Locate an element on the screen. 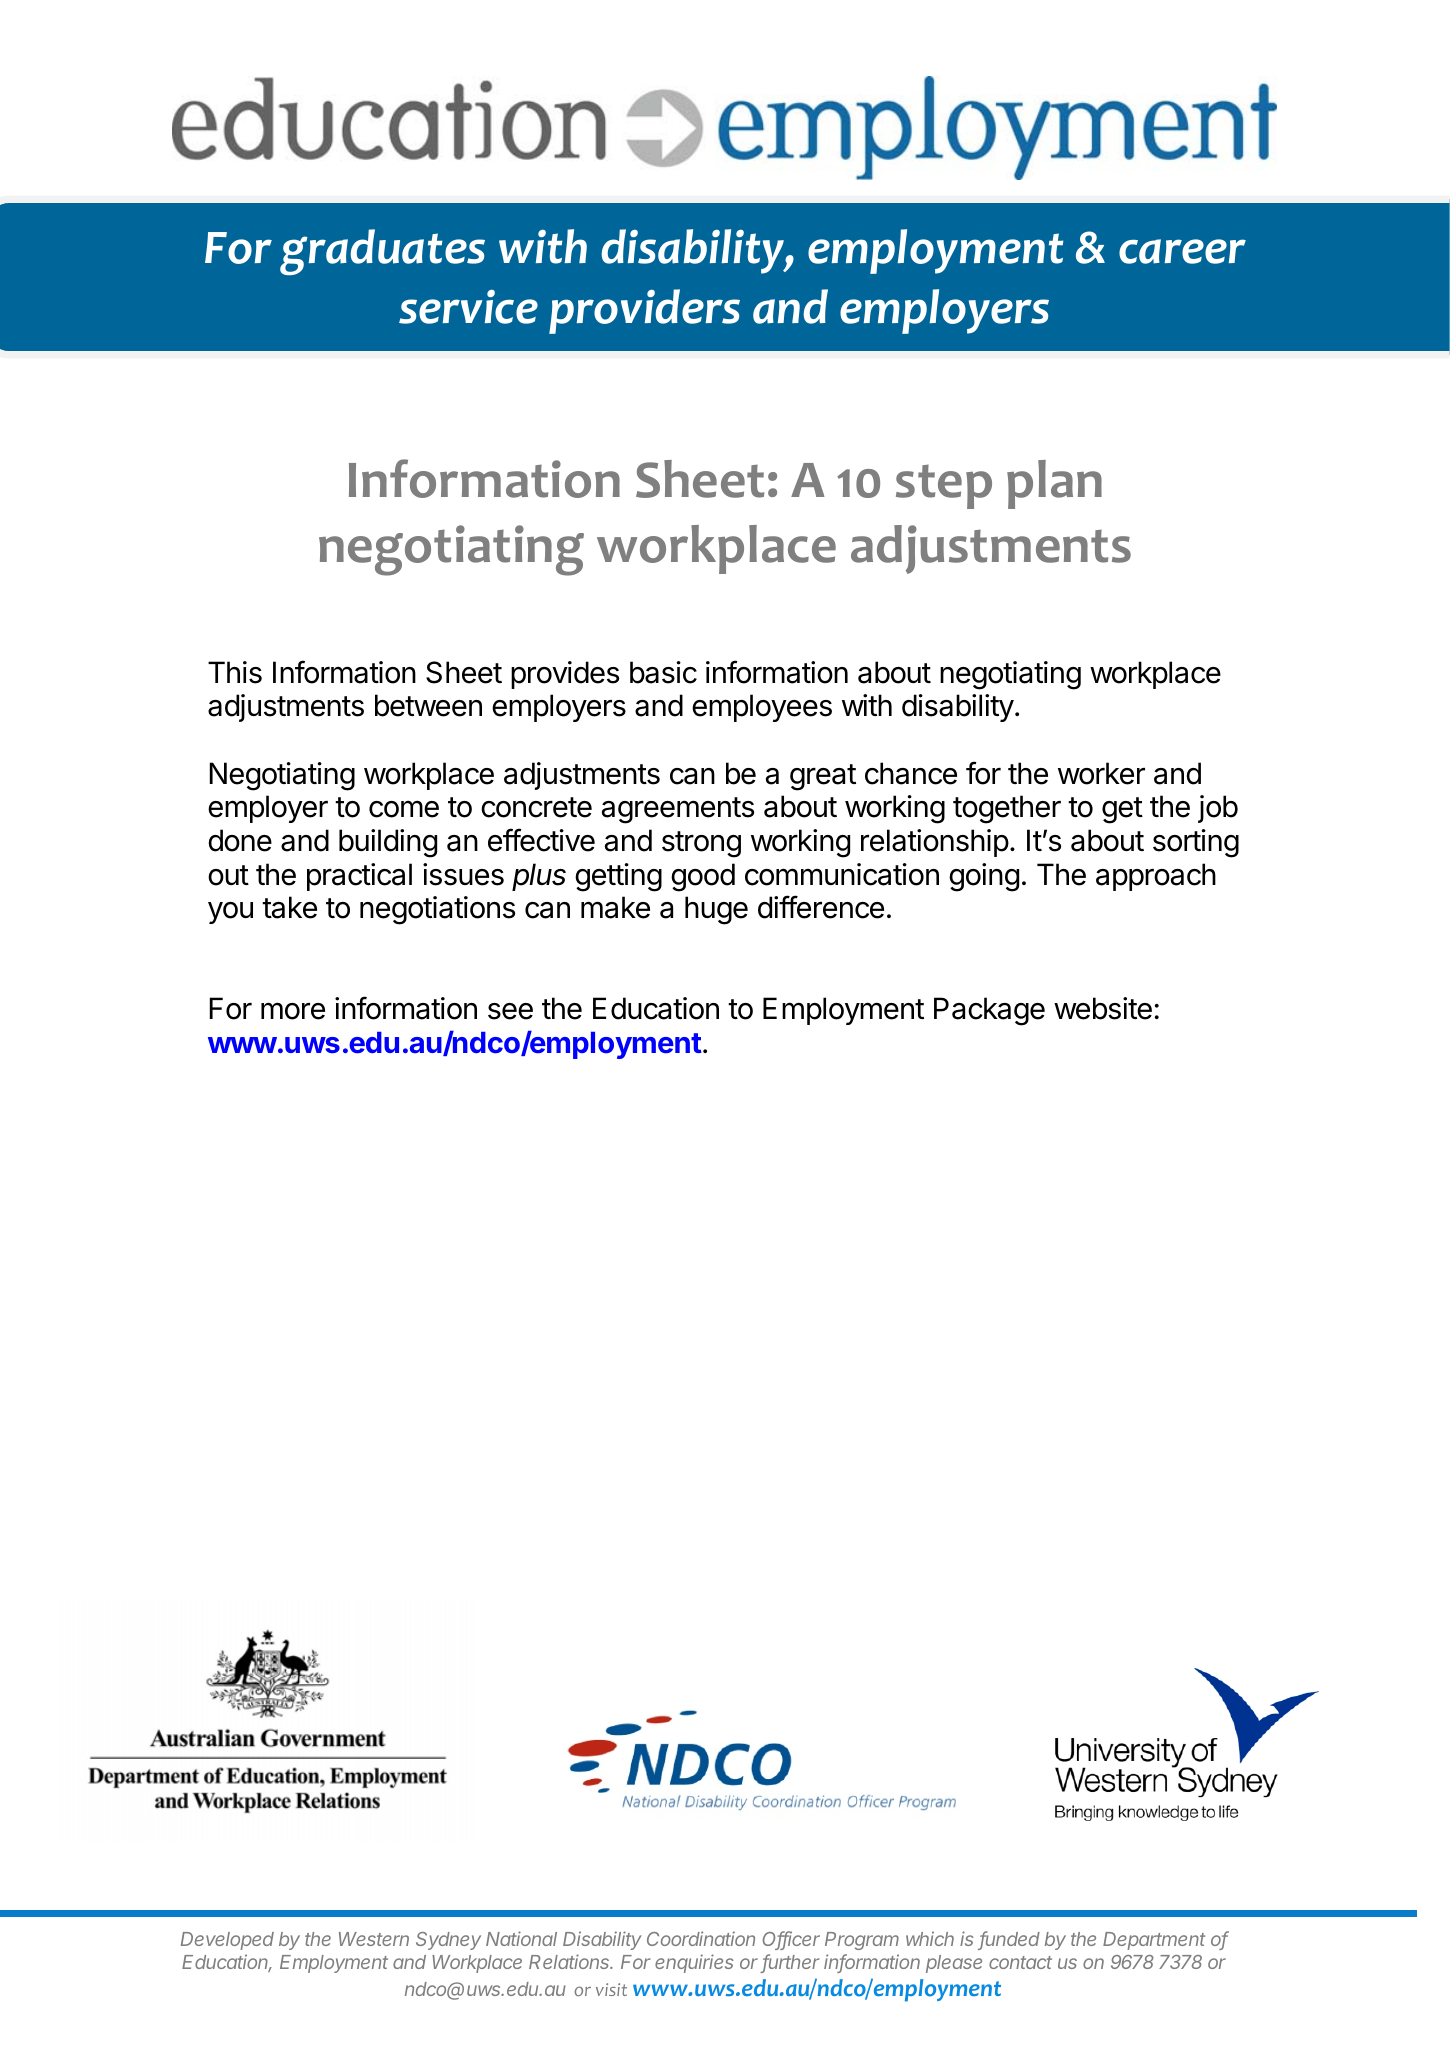  strong is located at coordinates (701, 844).
